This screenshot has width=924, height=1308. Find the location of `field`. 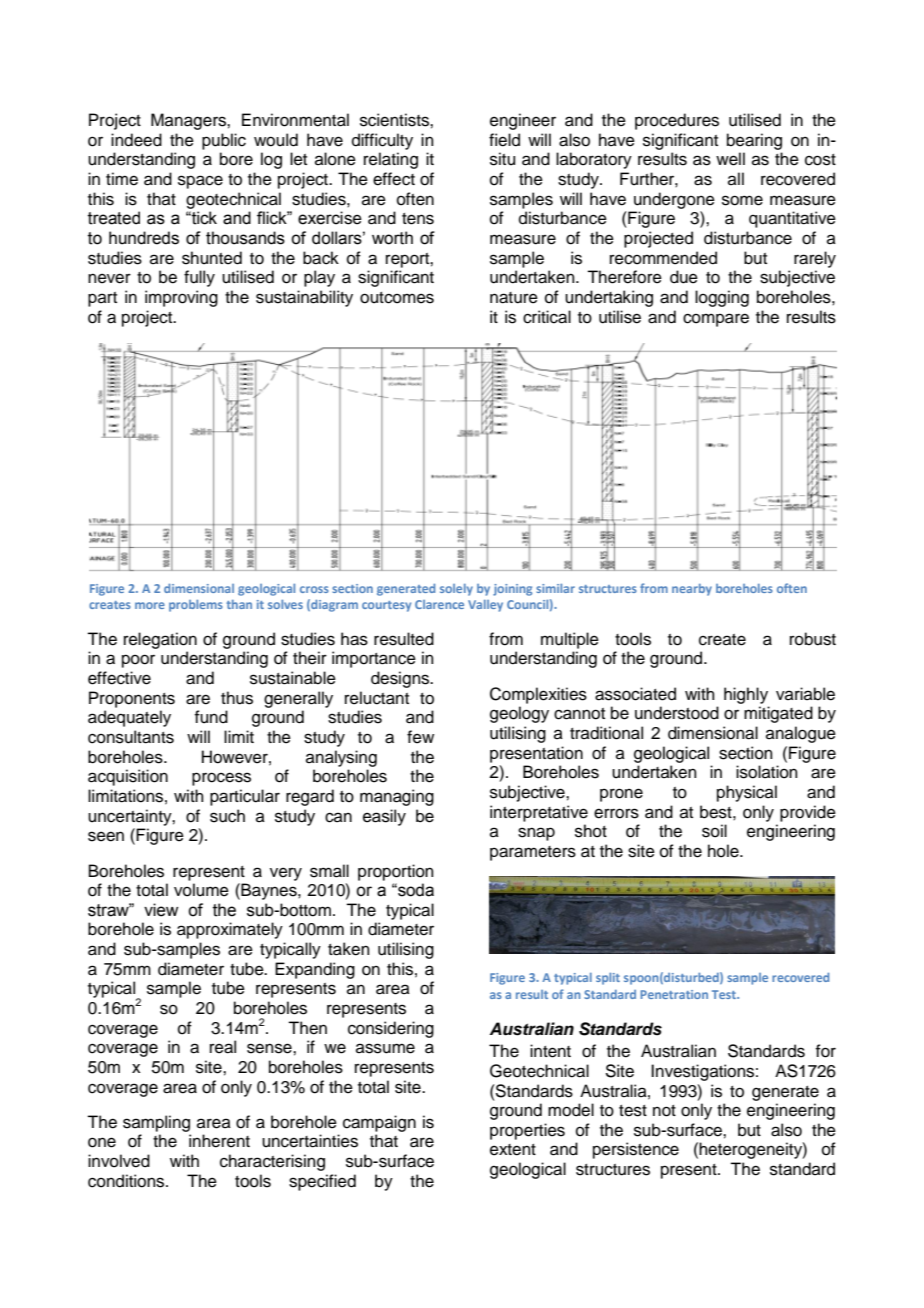

field is located at coordinates (504, 140).
